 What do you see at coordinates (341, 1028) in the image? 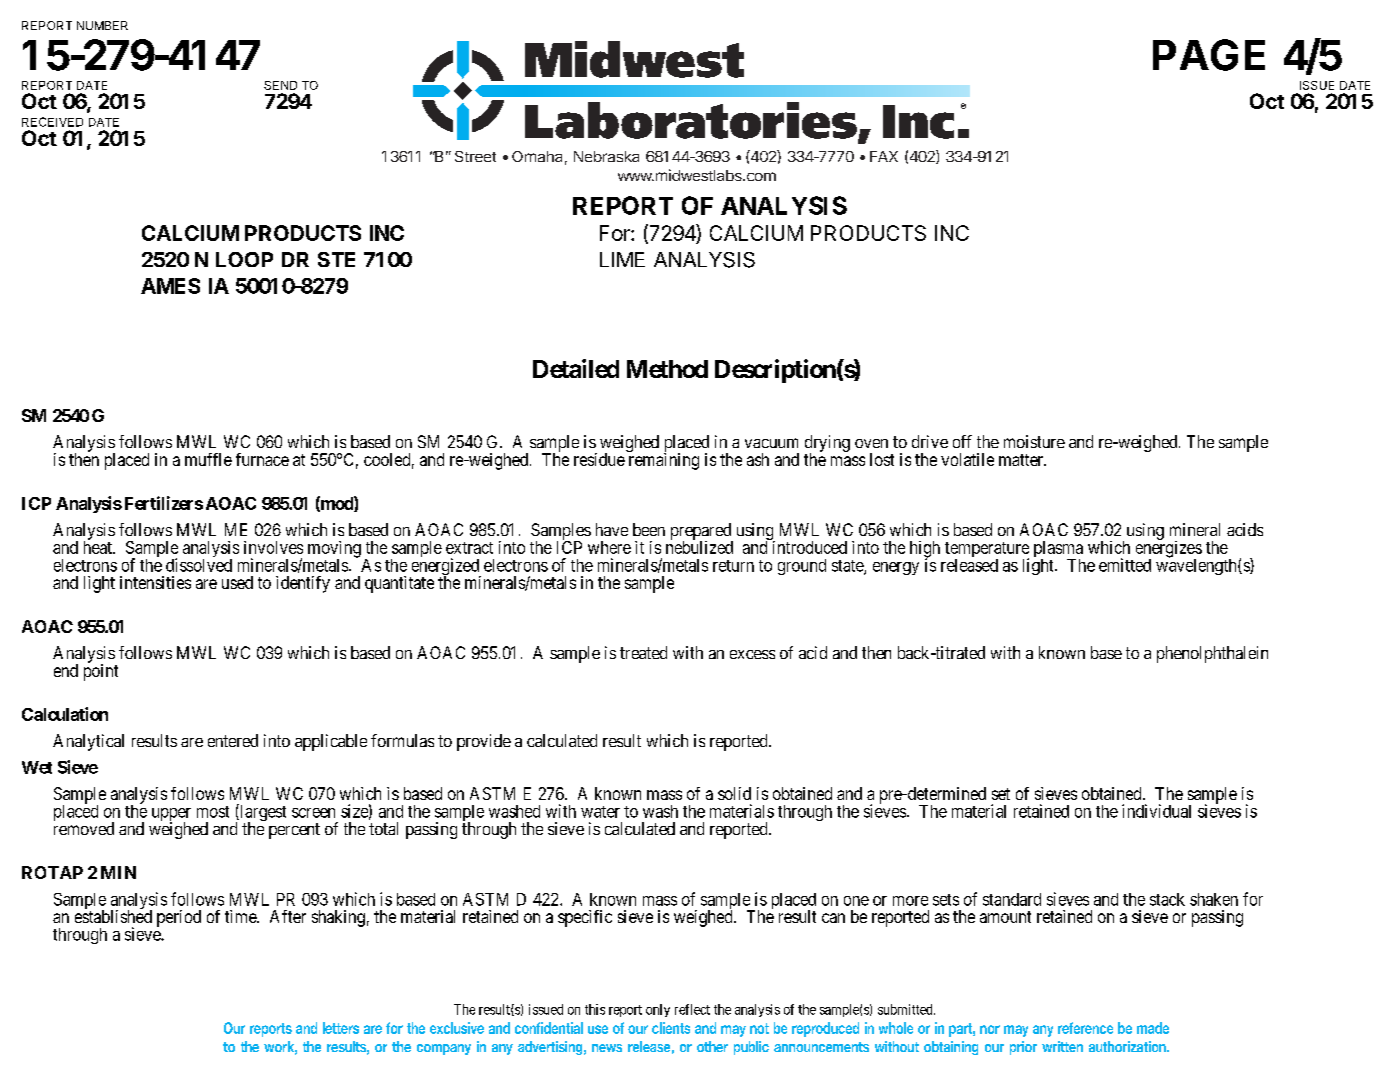
I see `letters` at bounding box center [341, 1028].
